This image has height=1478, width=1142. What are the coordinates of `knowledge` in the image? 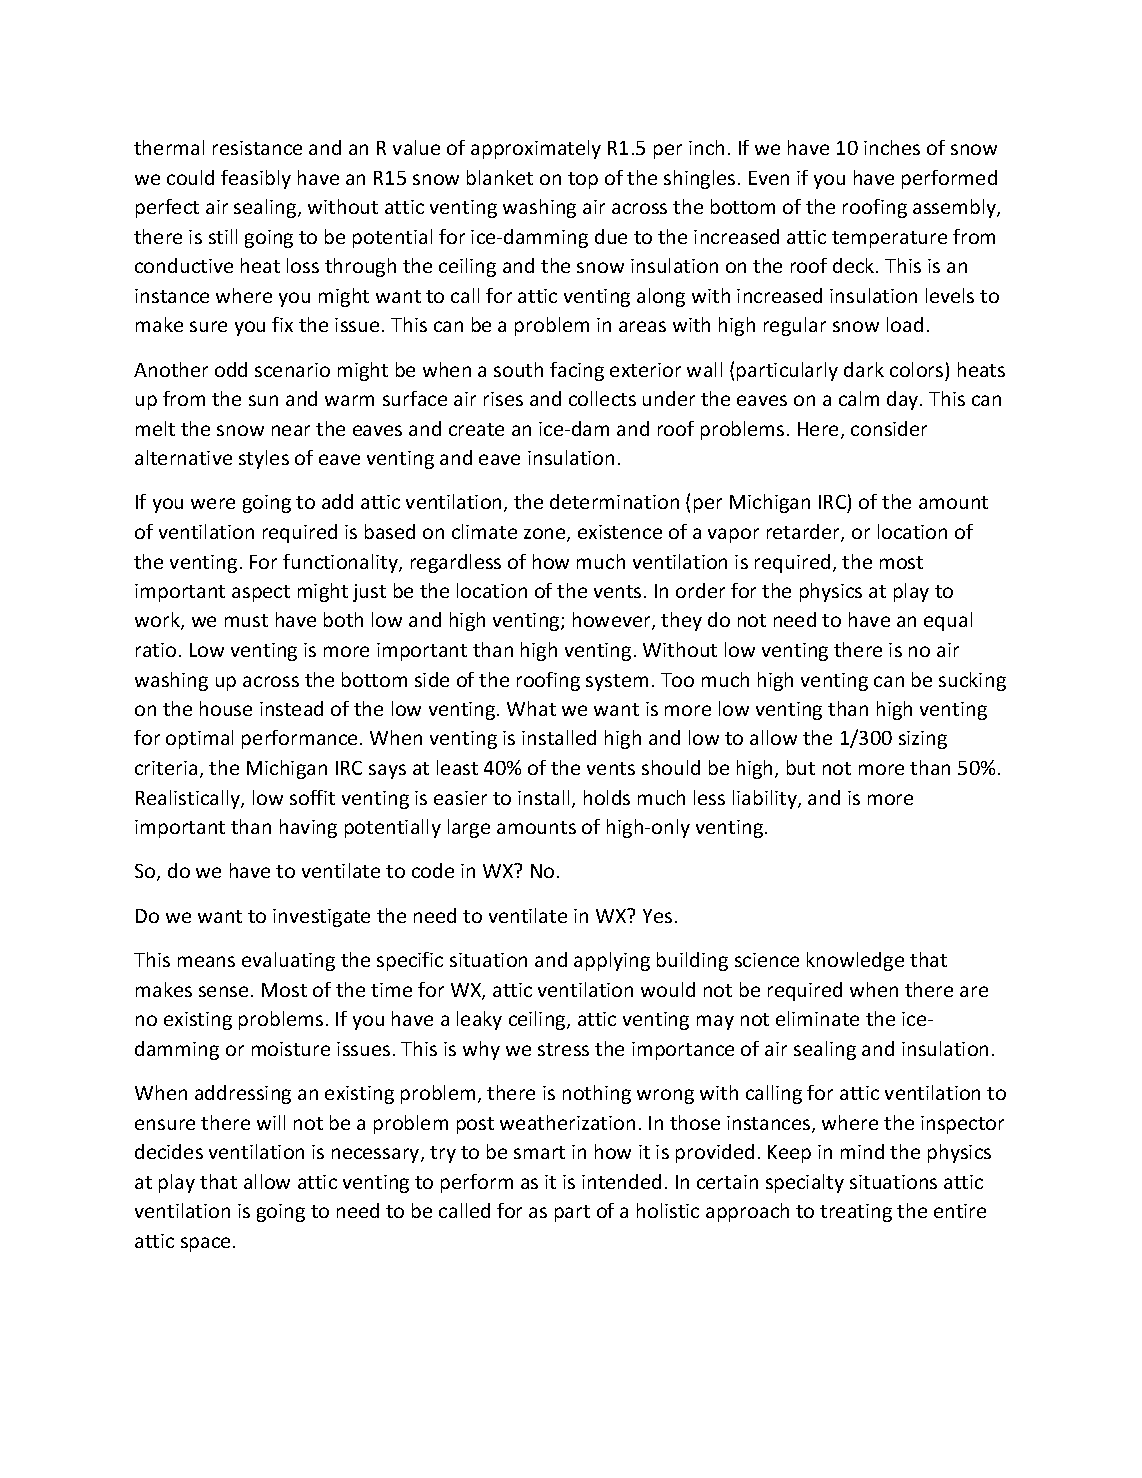 It's located at (855, 961).
